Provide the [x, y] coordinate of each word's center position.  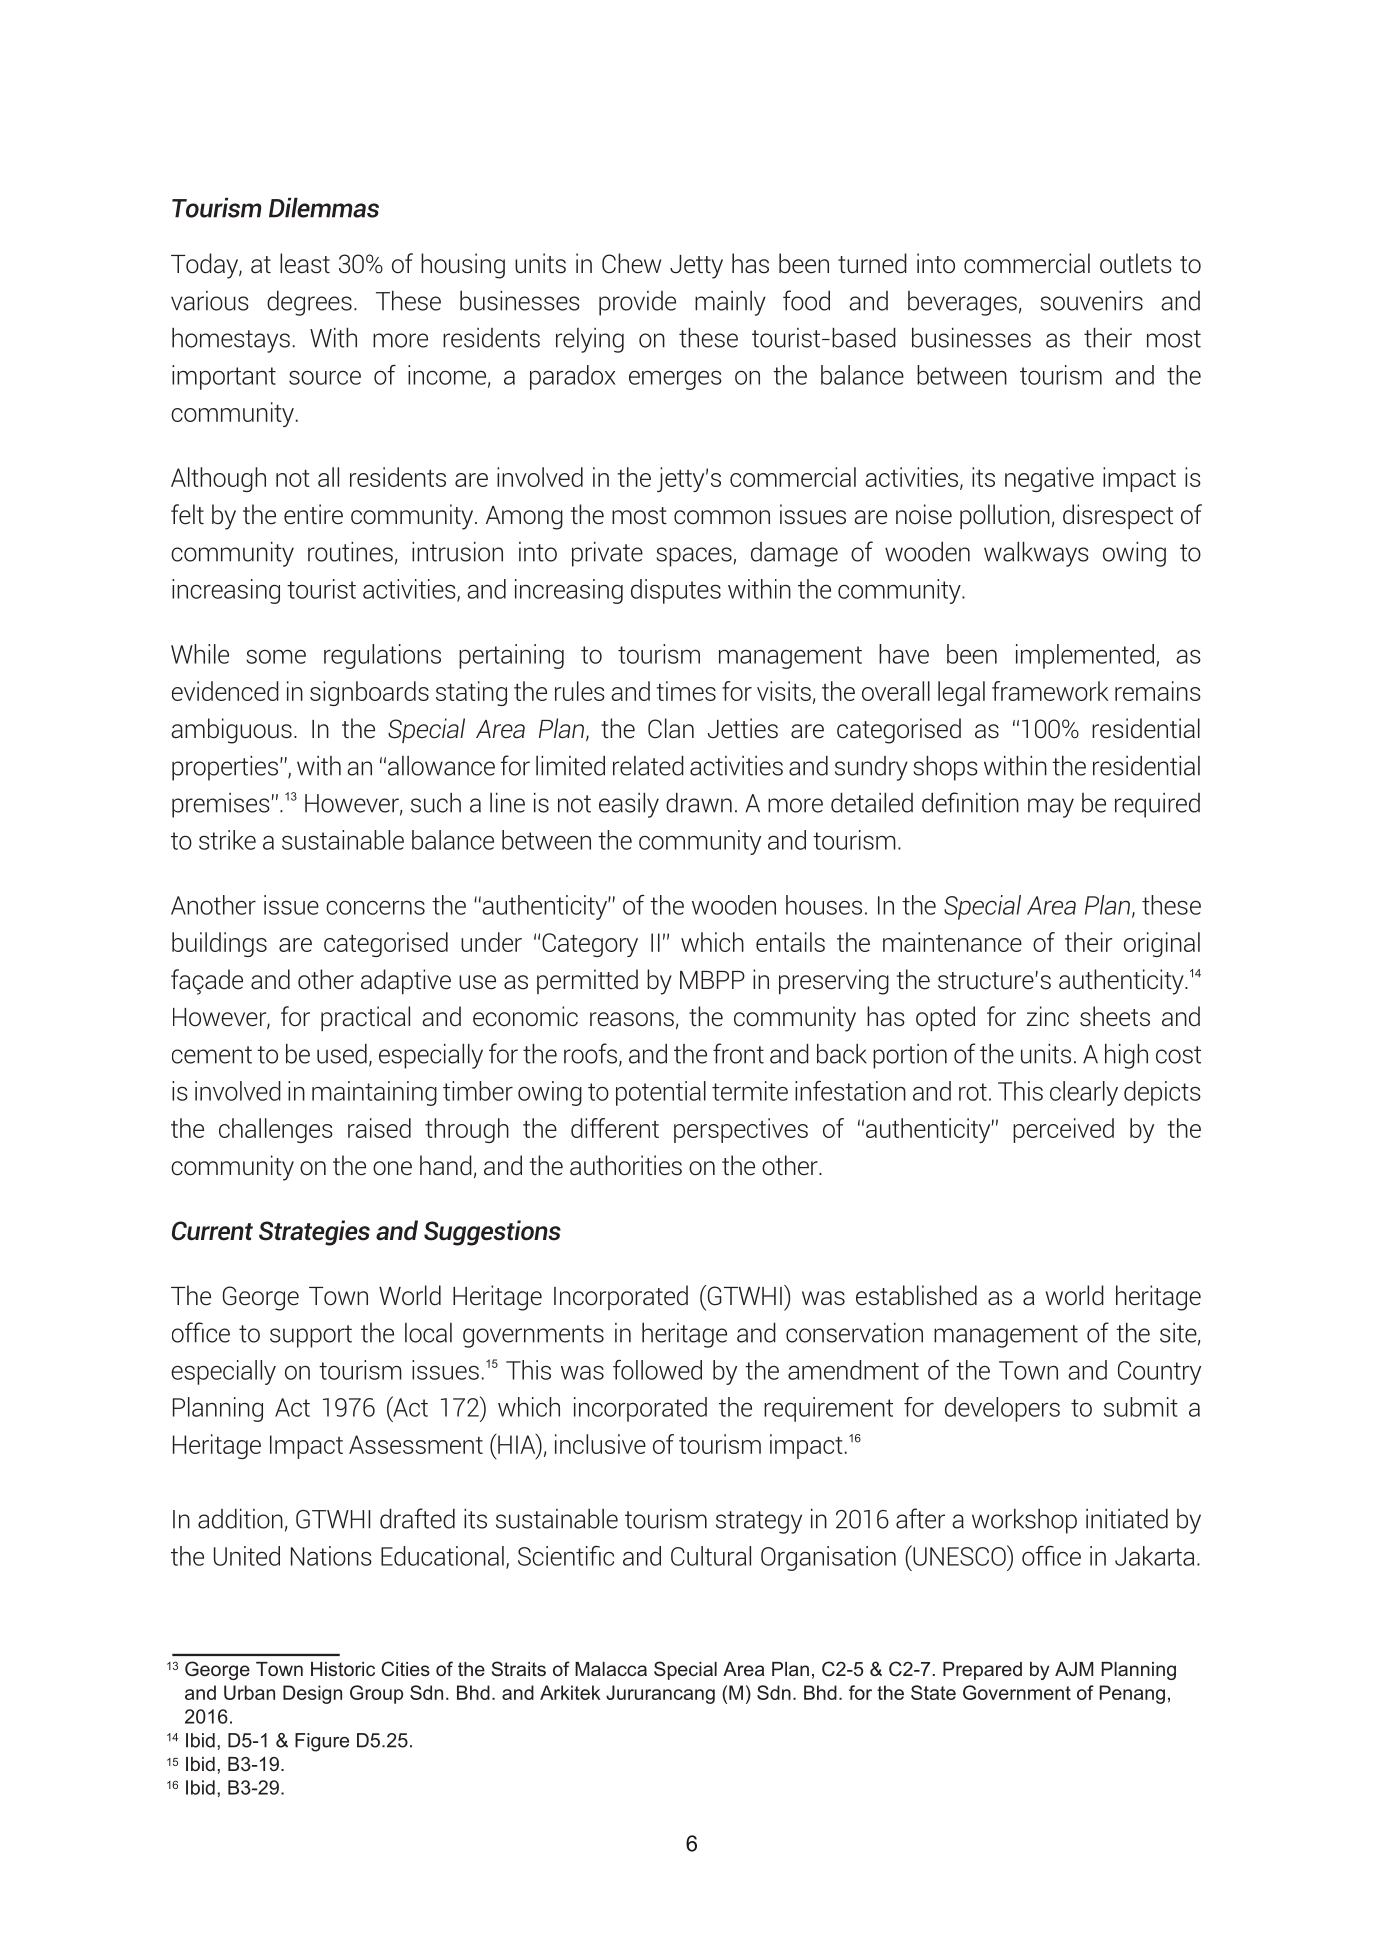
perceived [1063, 1130]
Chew [631, 263]
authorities [626, 1165]
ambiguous [231, 731]
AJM [1074, 1669]
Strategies [314, 1233]
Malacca [611, 1669]
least [305, 263]
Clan [671, 728]
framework [1050, 691]
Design [312, 1694]
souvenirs [1091, 300]
